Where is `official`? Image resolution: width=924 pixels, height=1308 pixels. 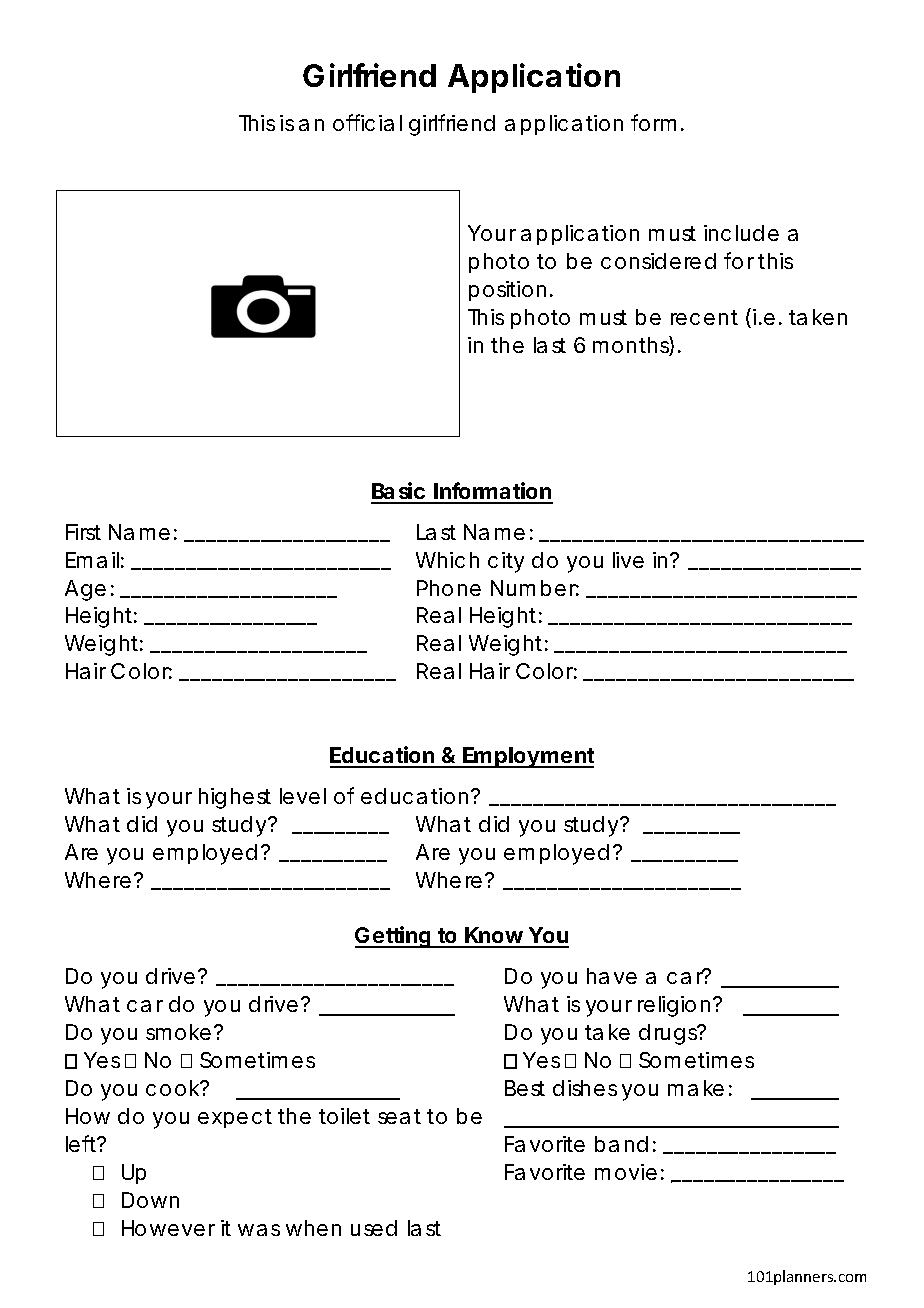
official is located at coordinates (367, 122).
